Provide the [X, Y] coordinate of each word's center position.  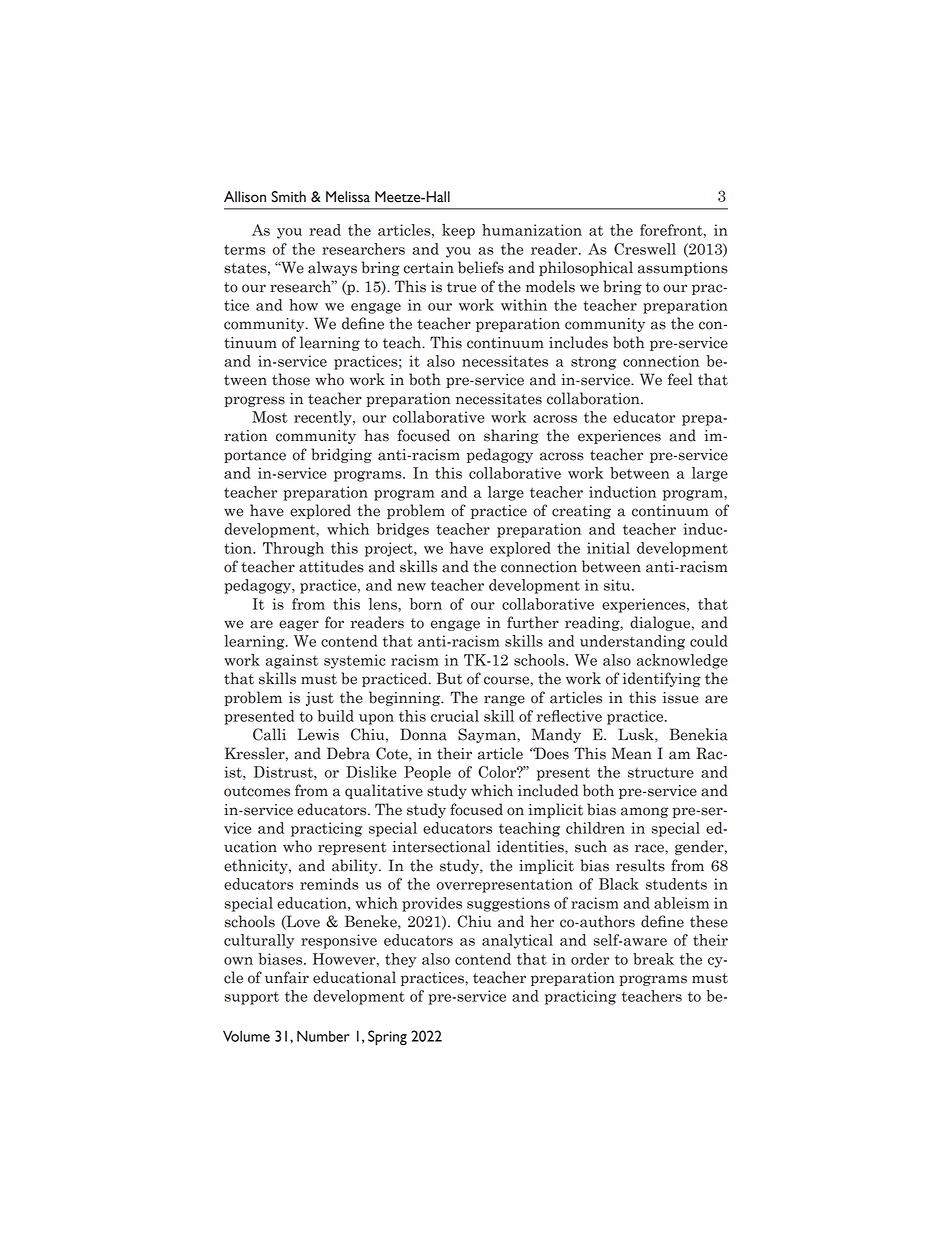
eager [299, 625]
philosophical [586, 268]
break [653, 959]
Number [323, 1036]
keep [458, 231]
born [426, 604]
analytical [517, 941]
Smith [288, 197]
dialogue [661, 623]
